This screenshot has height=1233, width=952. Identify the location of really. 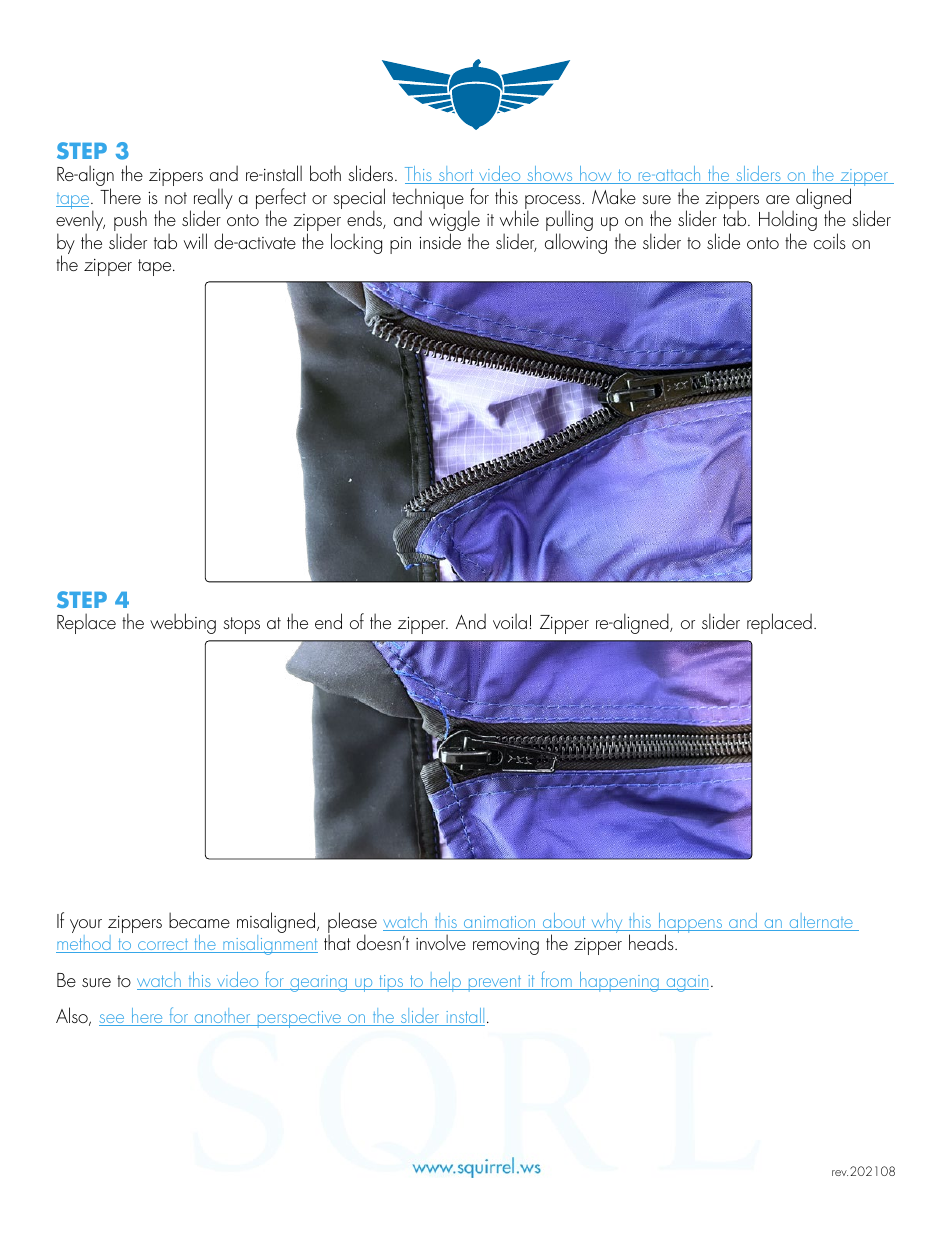
(213, 200).
